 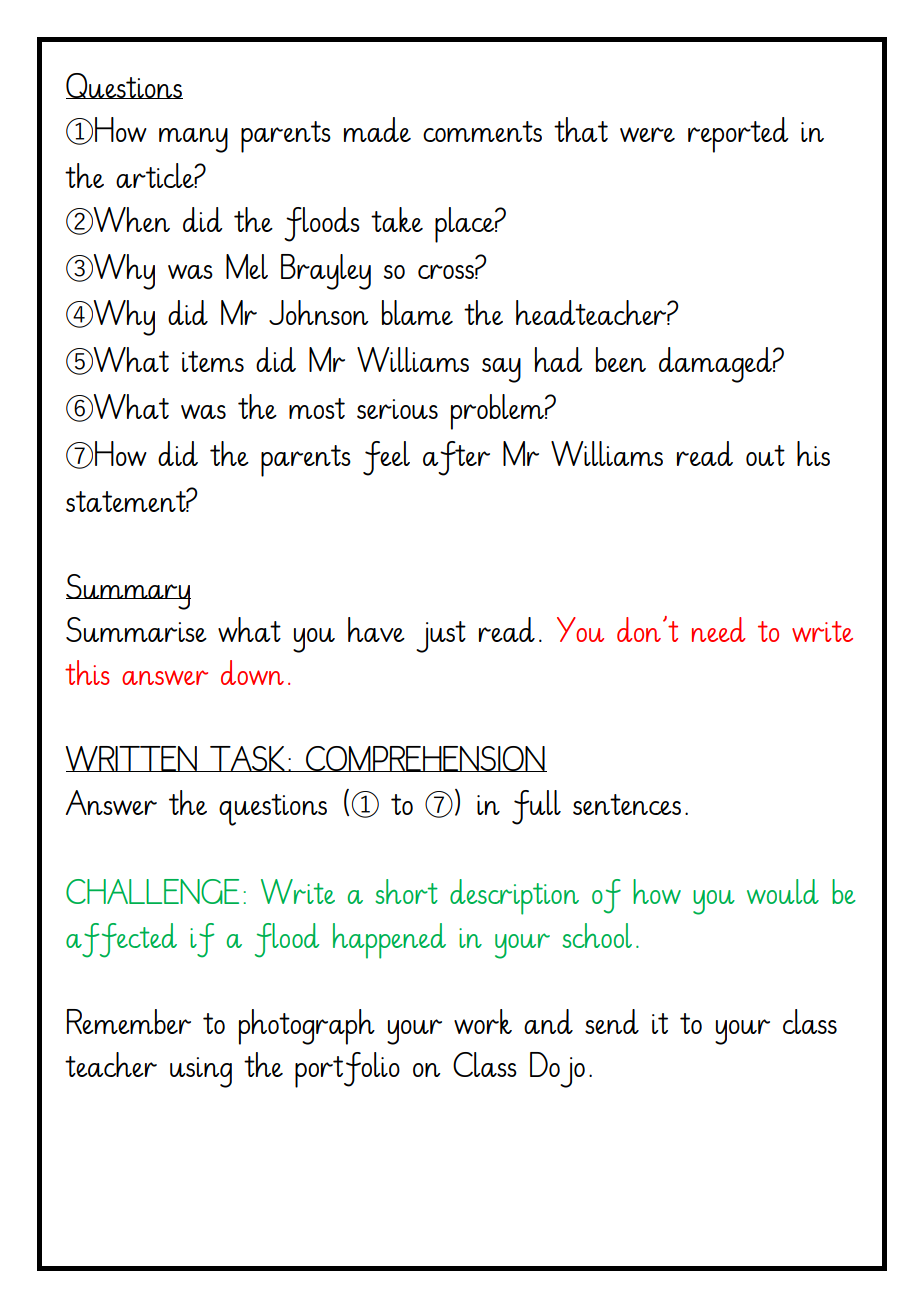 I want to click on comments, so click(x=482, y=131).
